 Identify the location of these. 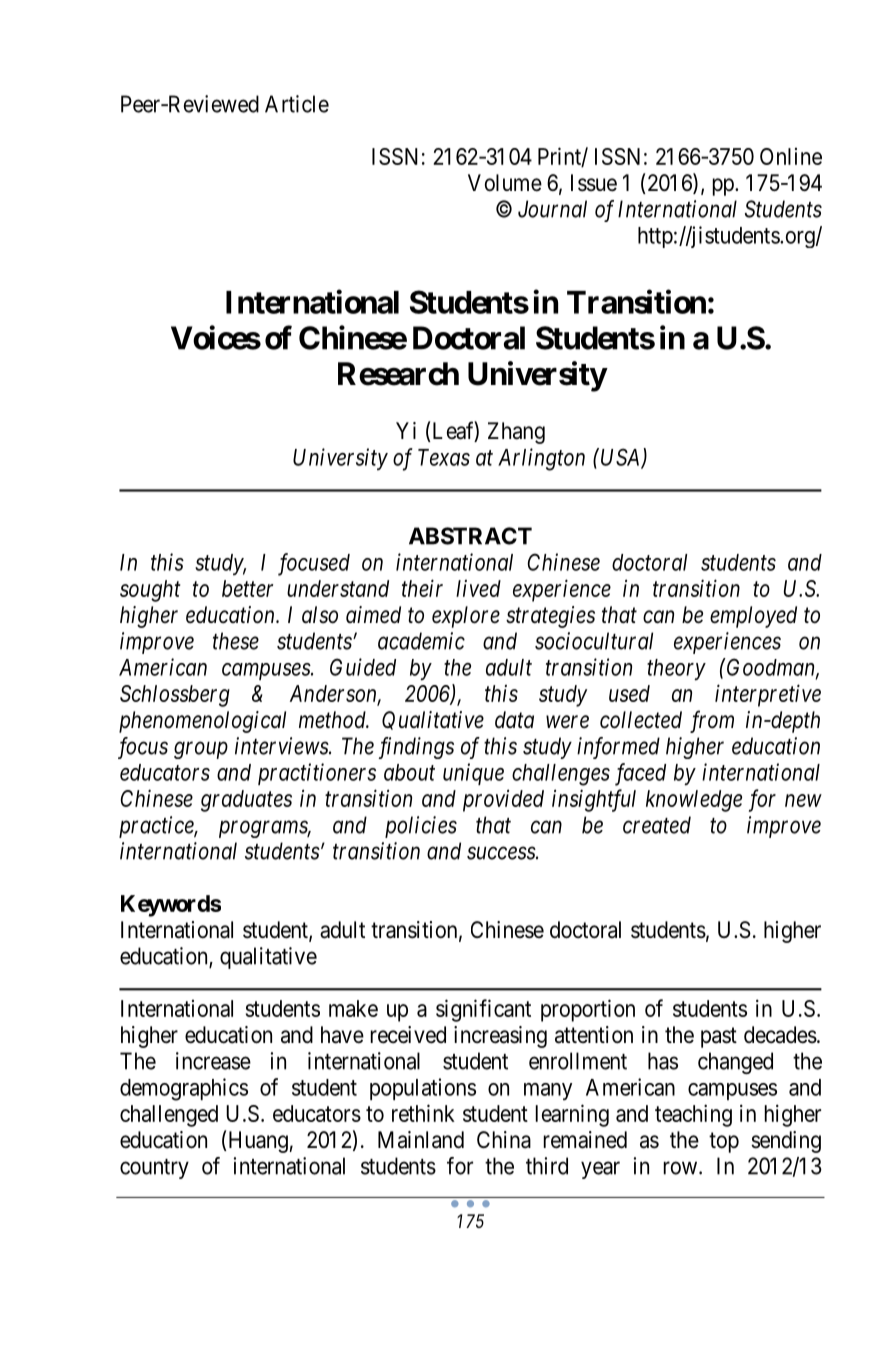
(236, 641).
